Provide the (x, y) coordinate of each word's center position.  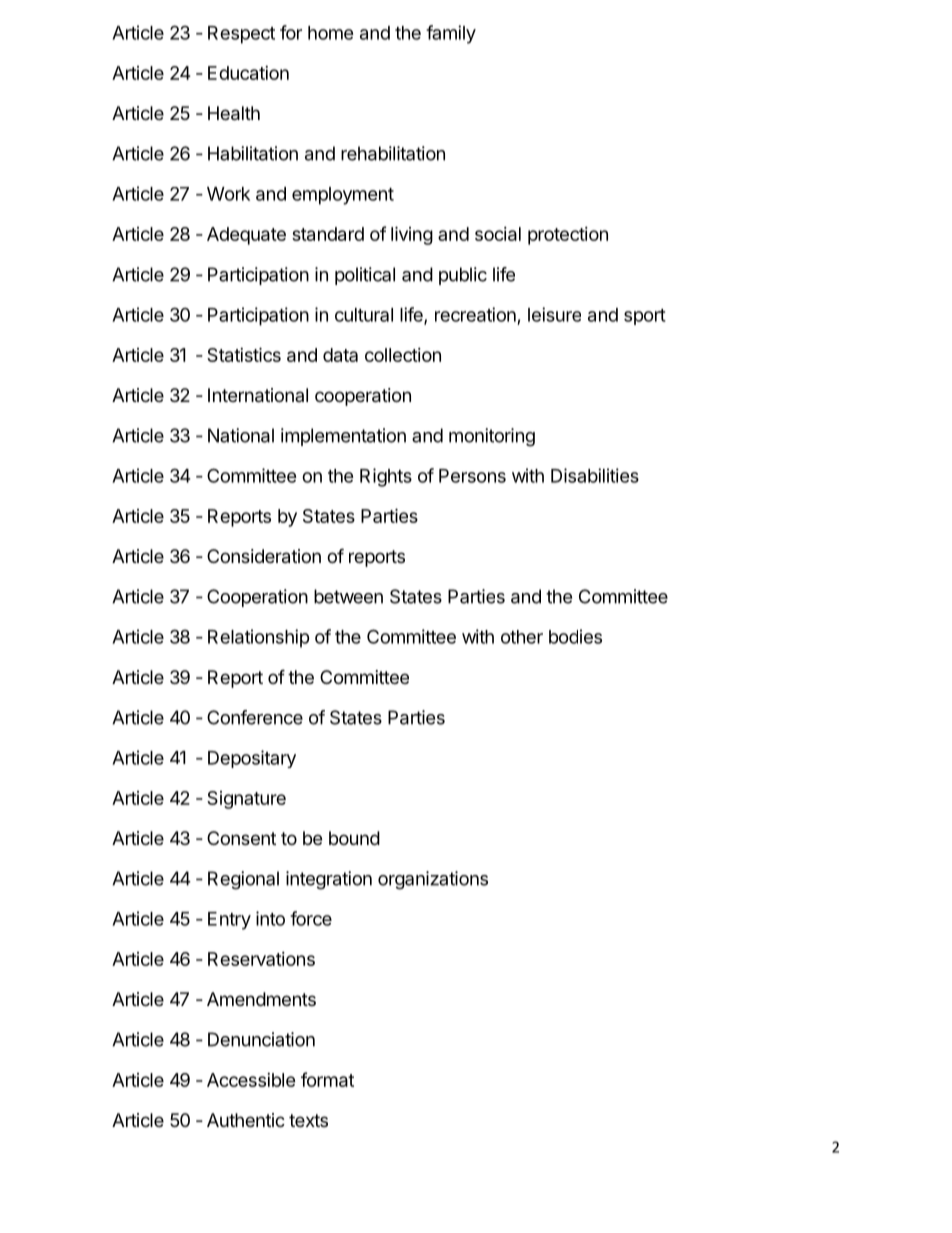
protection (568, 236)
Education (248, 73)
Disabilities (595, 475)
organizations (433, 880)
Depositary (252, 759)
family (451, 34)
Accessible (251, 1080)
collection (403, 355)
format (327, 1079)
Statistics (244, 354)
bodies (575, 636)
